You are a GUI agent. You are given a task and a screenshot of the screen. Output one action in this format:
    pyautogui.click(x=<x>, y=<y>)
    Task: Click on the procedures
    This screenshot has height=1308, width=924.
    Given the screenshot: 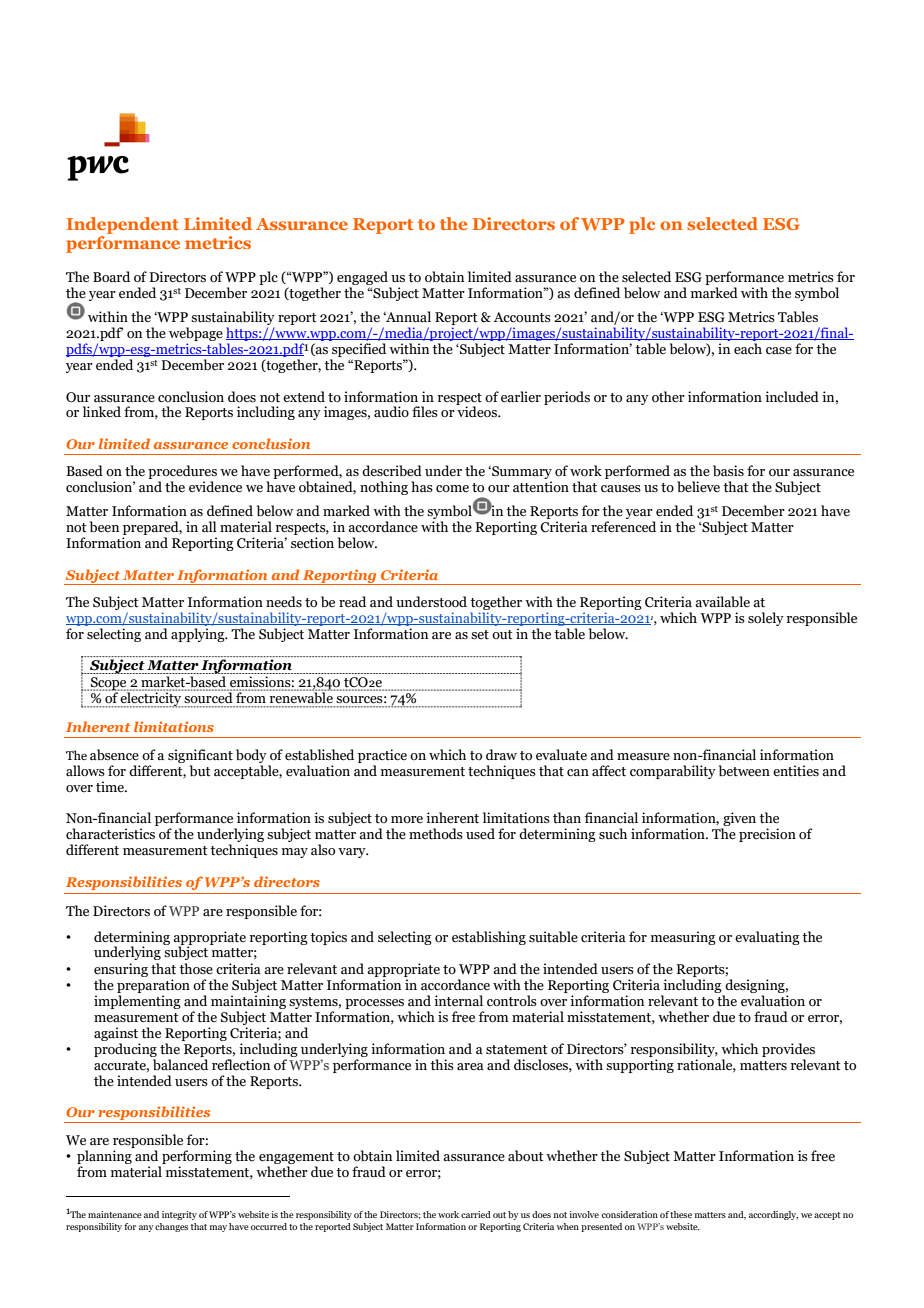 What is the action you would take?
    pyautogui.click(x=182, y=473)
